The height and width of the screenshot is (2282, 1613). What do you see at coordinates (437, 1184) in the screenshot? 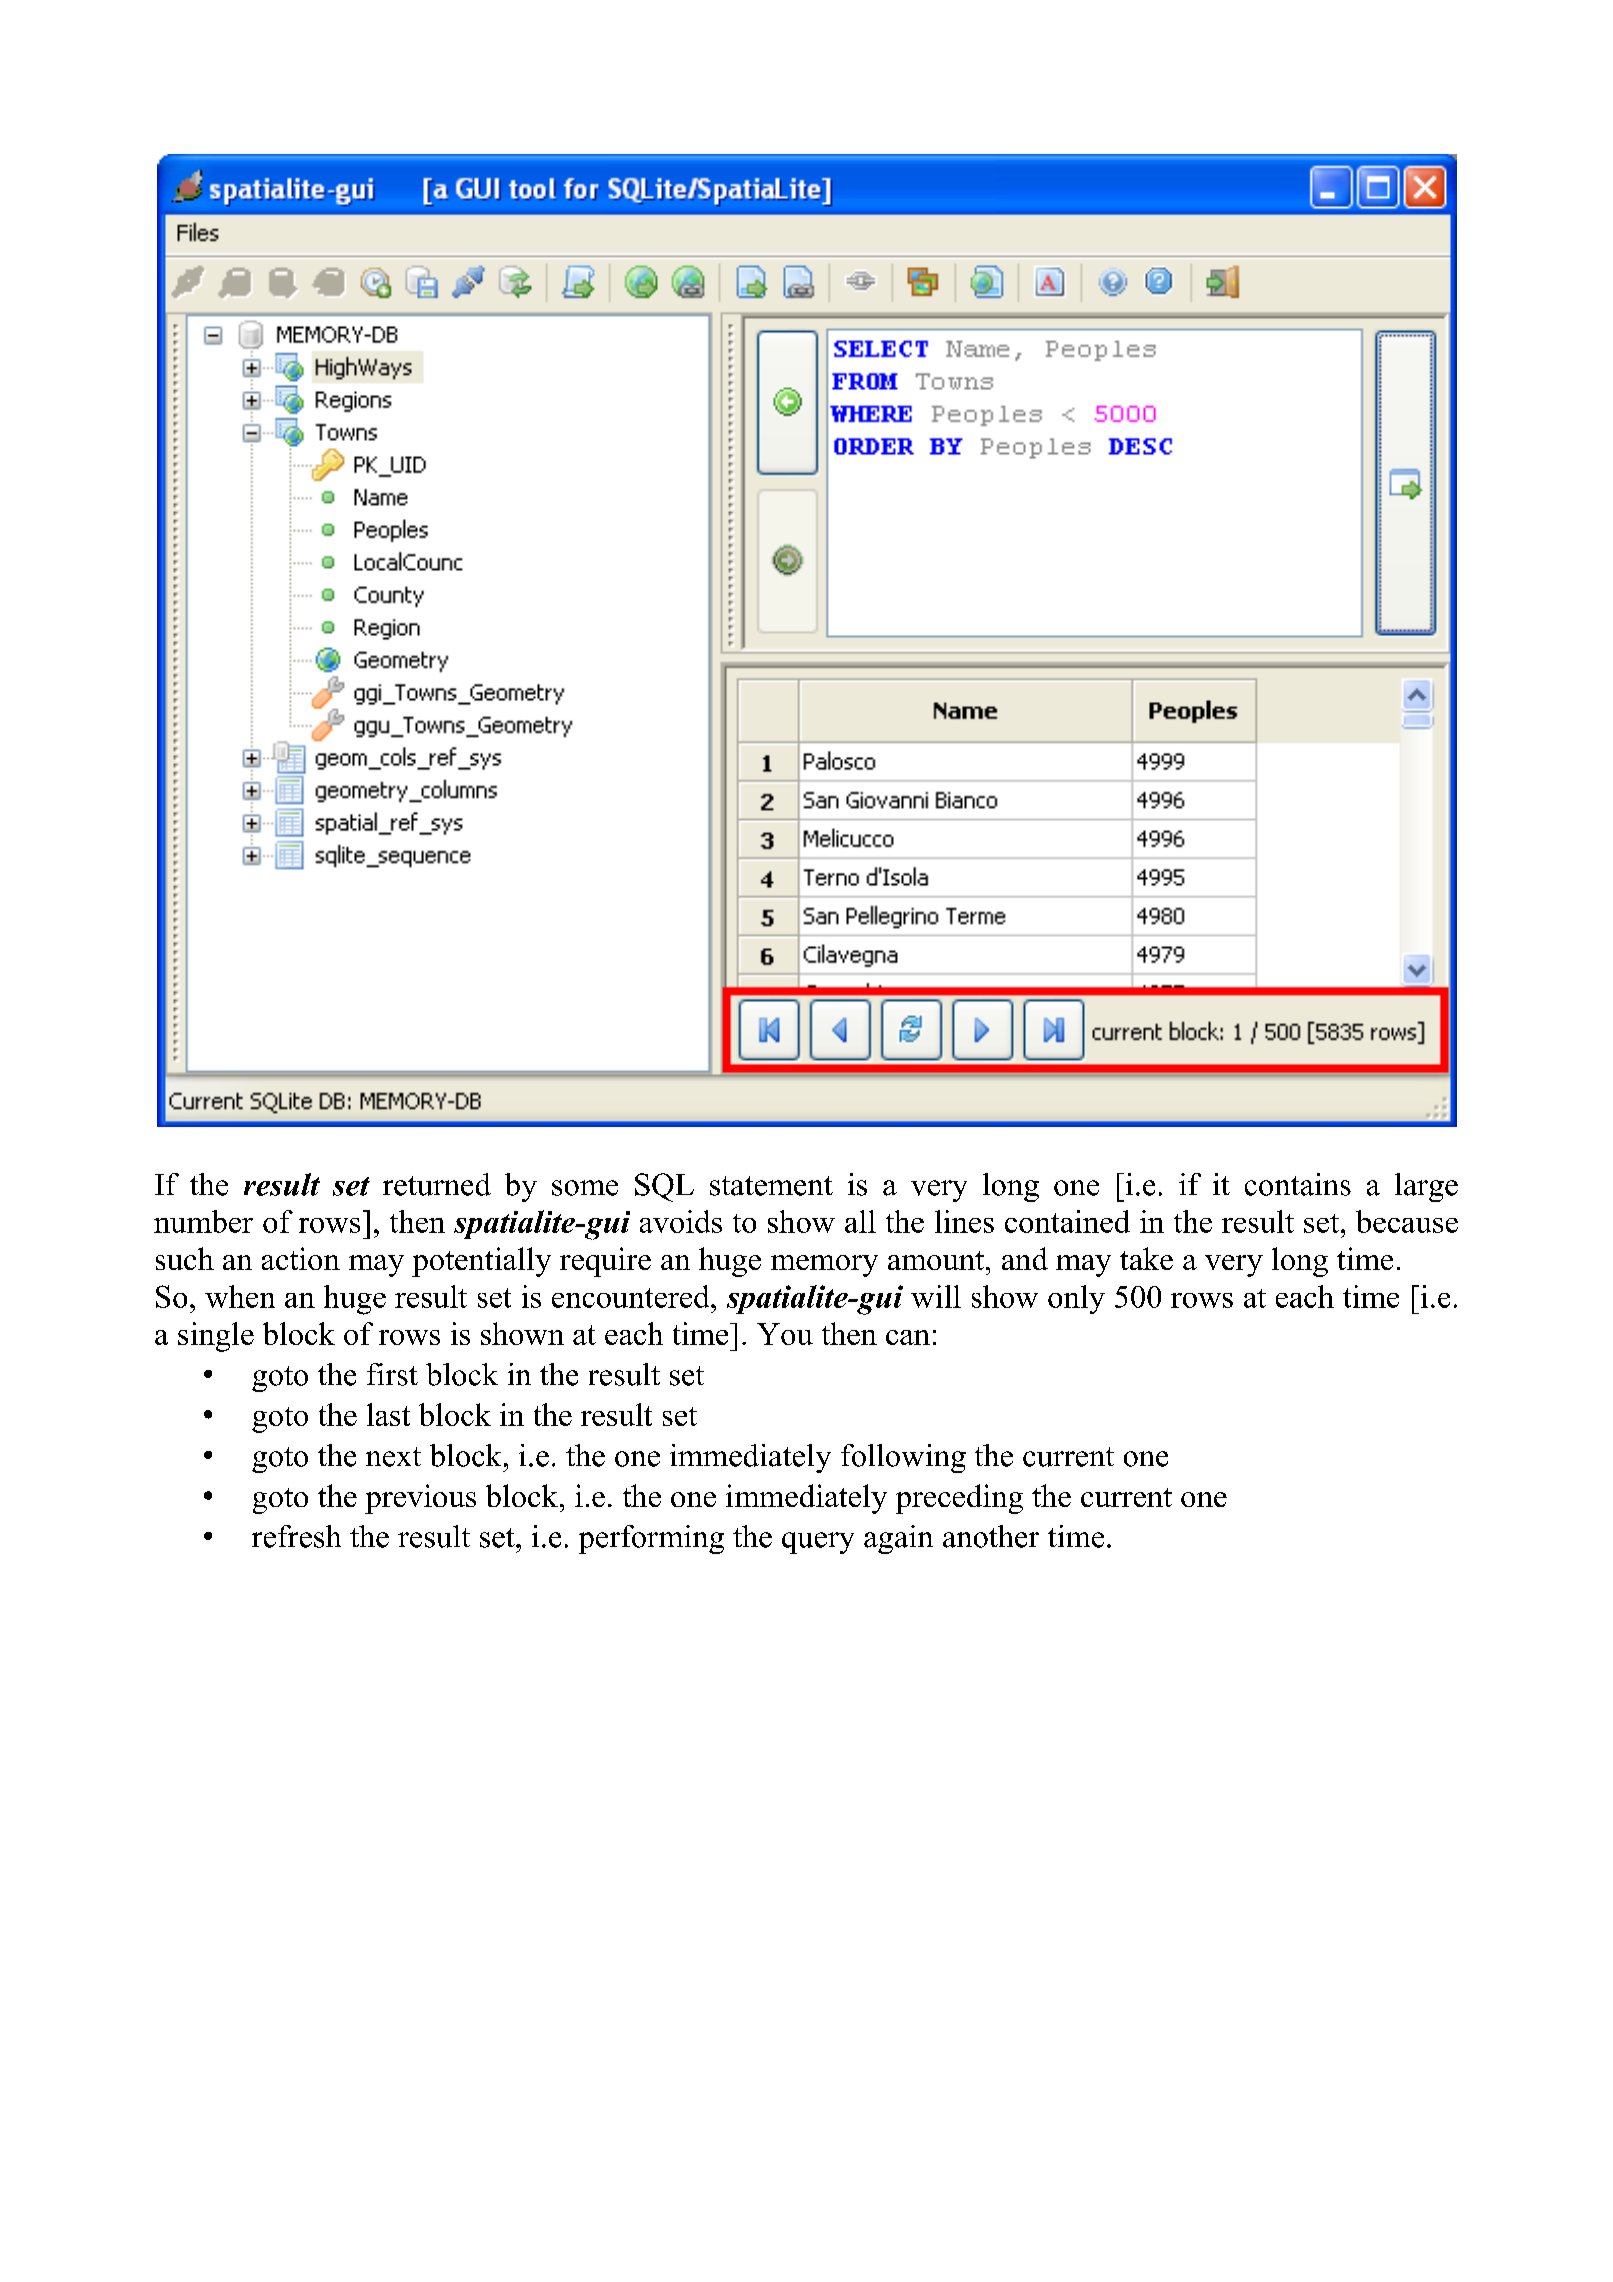
I see `returned` at bounding box center [437, 1184].
